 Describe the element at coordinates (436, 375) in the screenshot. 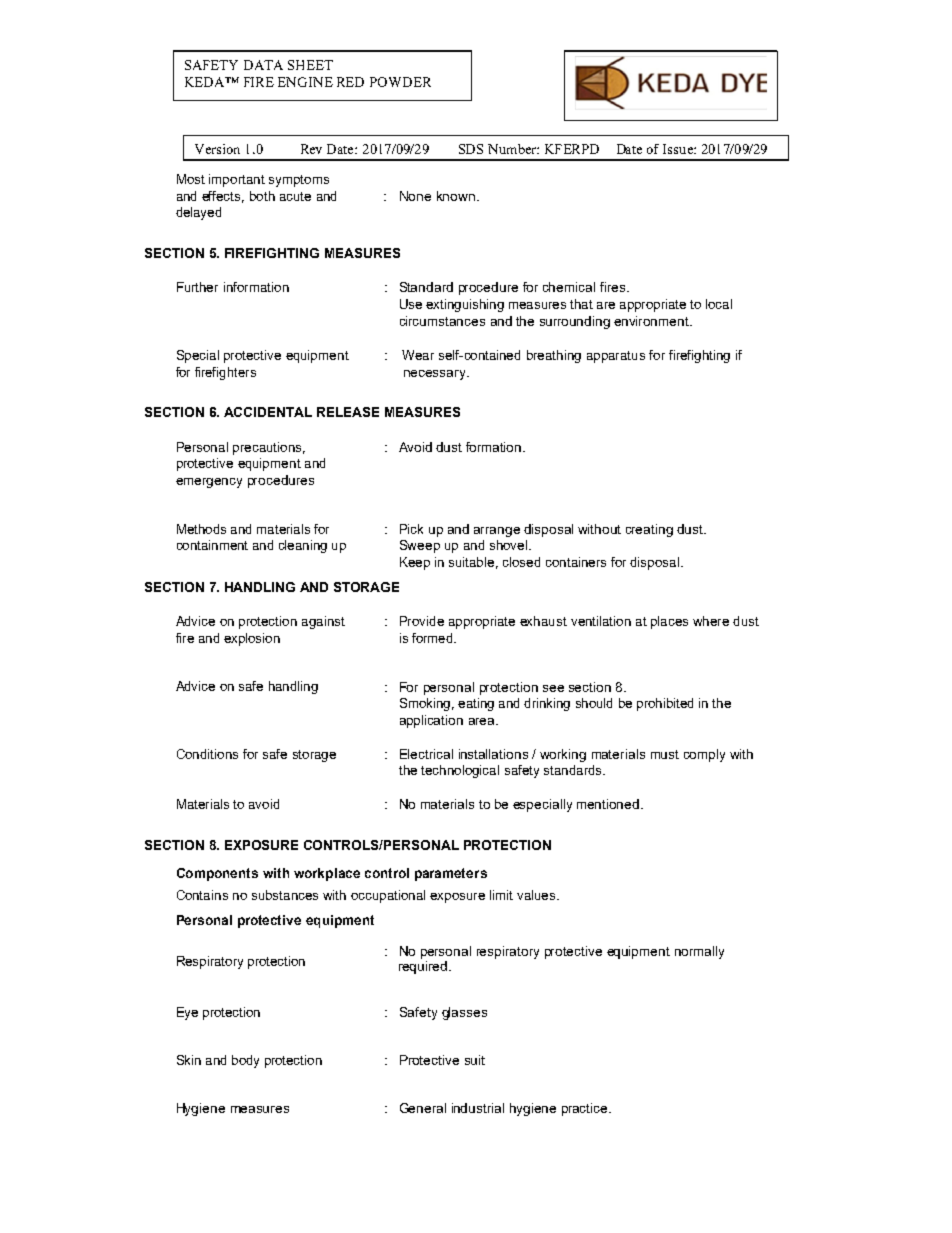

I see `necessary` at that location.
